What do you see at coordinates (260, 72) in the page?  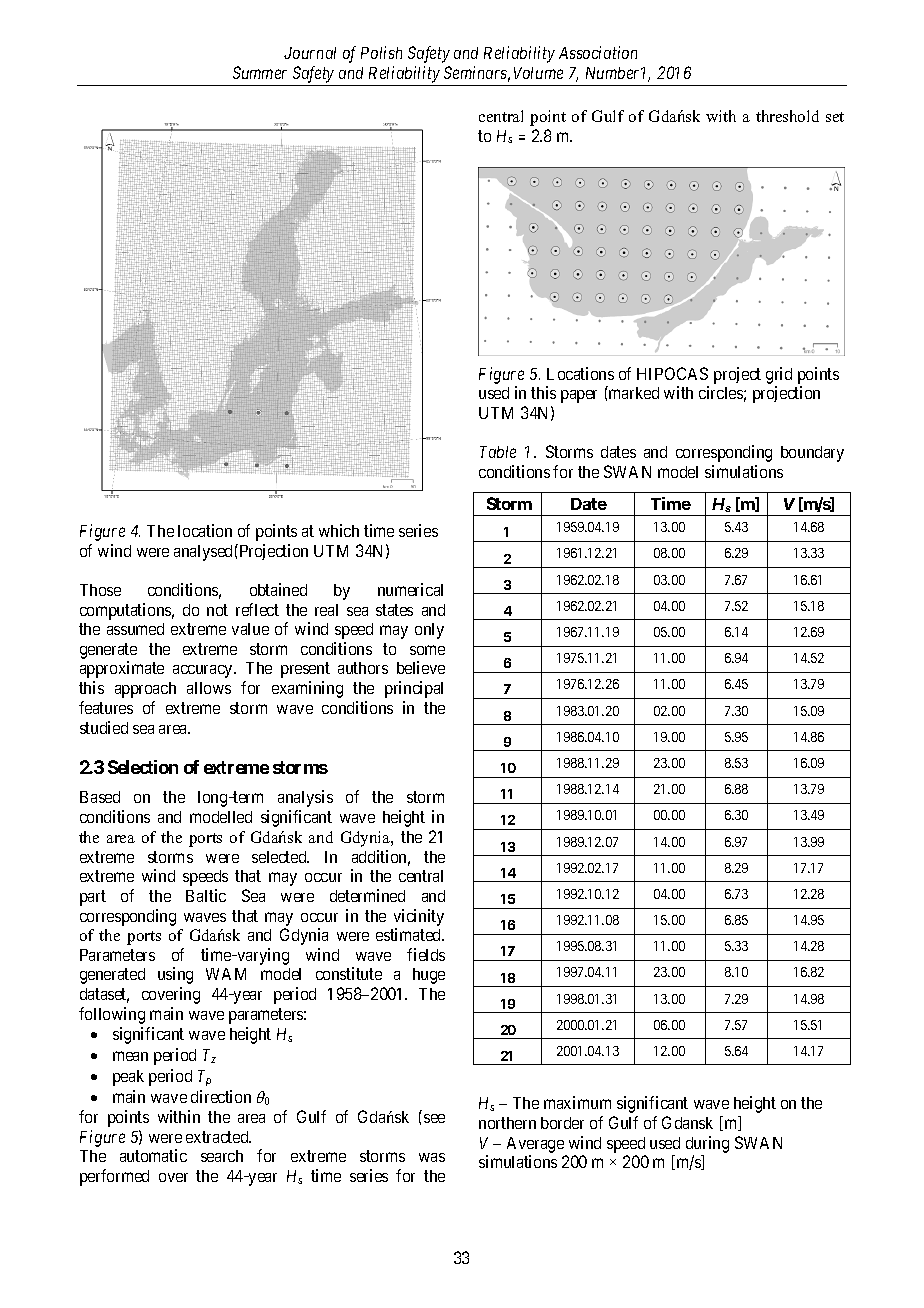 I see `Summer` at bounding box center [260, 72].
